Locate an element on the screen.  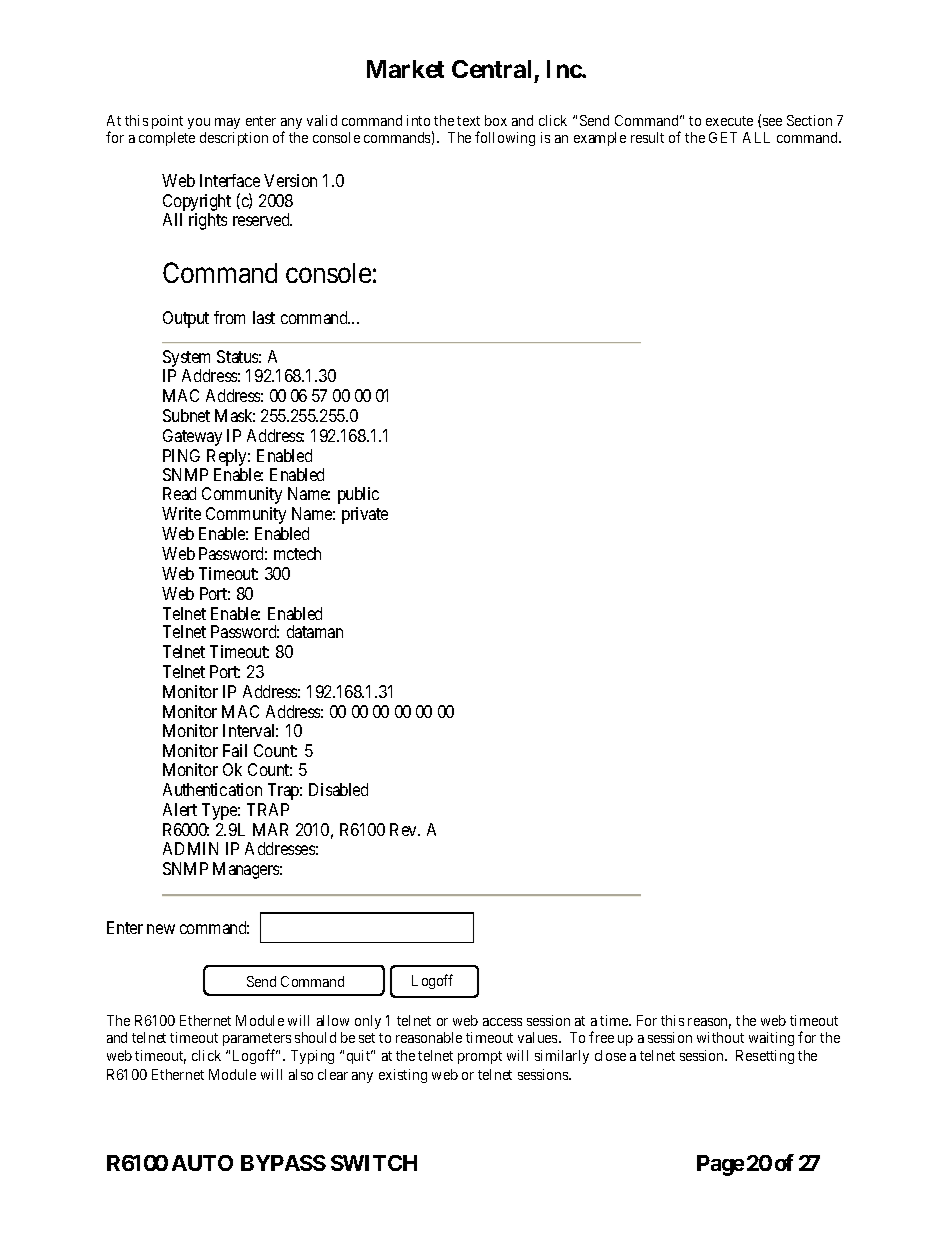
Write is located at coordinates (181, 513).
